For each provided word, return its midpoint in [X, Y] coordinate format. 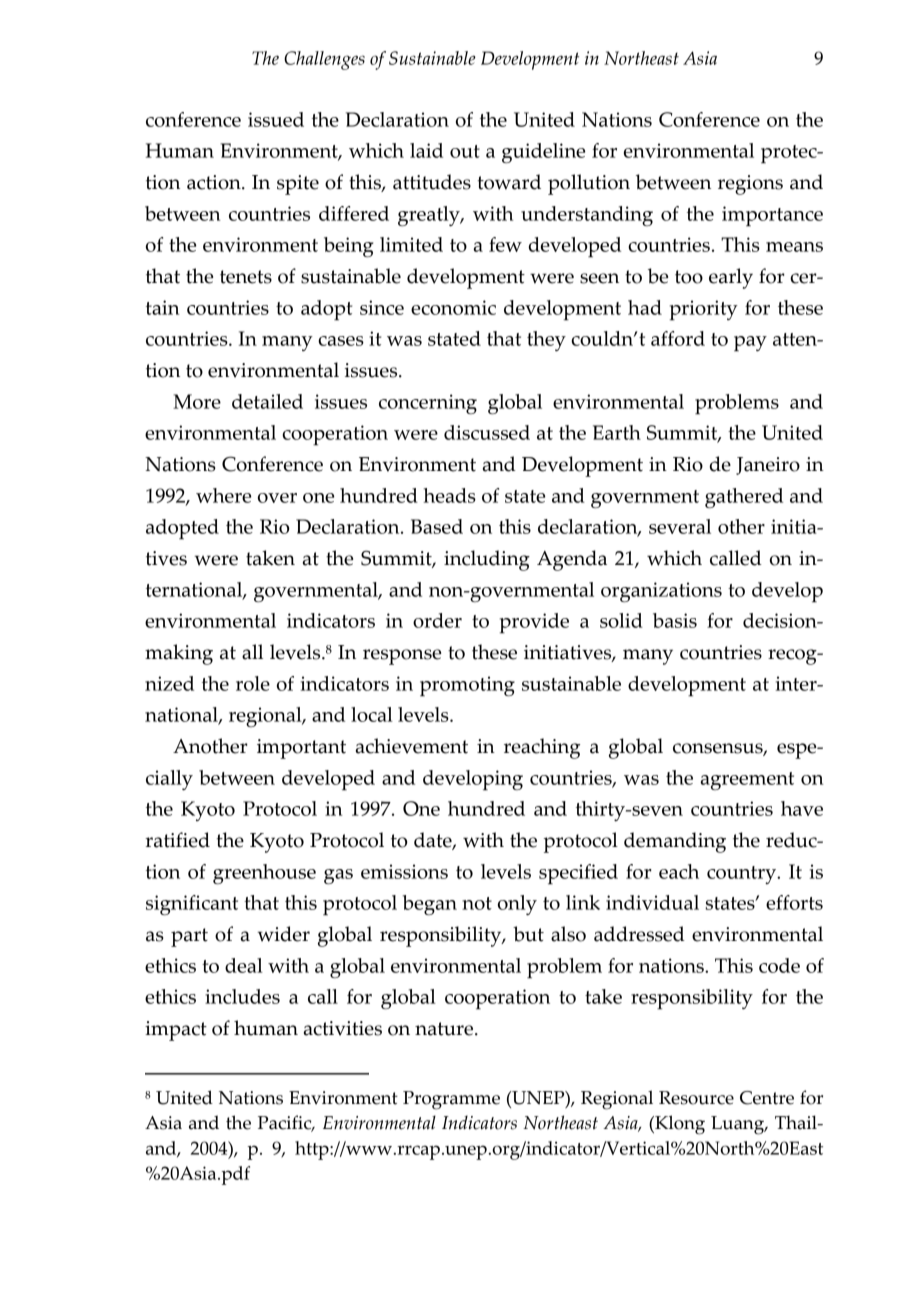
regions [750, 185]
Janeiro [768, 466]
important [301, 749]
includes [242, 996]
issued [276, 119]
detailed [267, 401]
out [465, 151]
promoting [467, 686]
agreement [747, 781]
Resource [696, 1098]
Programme [451, 1100]
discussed [487, 432]
